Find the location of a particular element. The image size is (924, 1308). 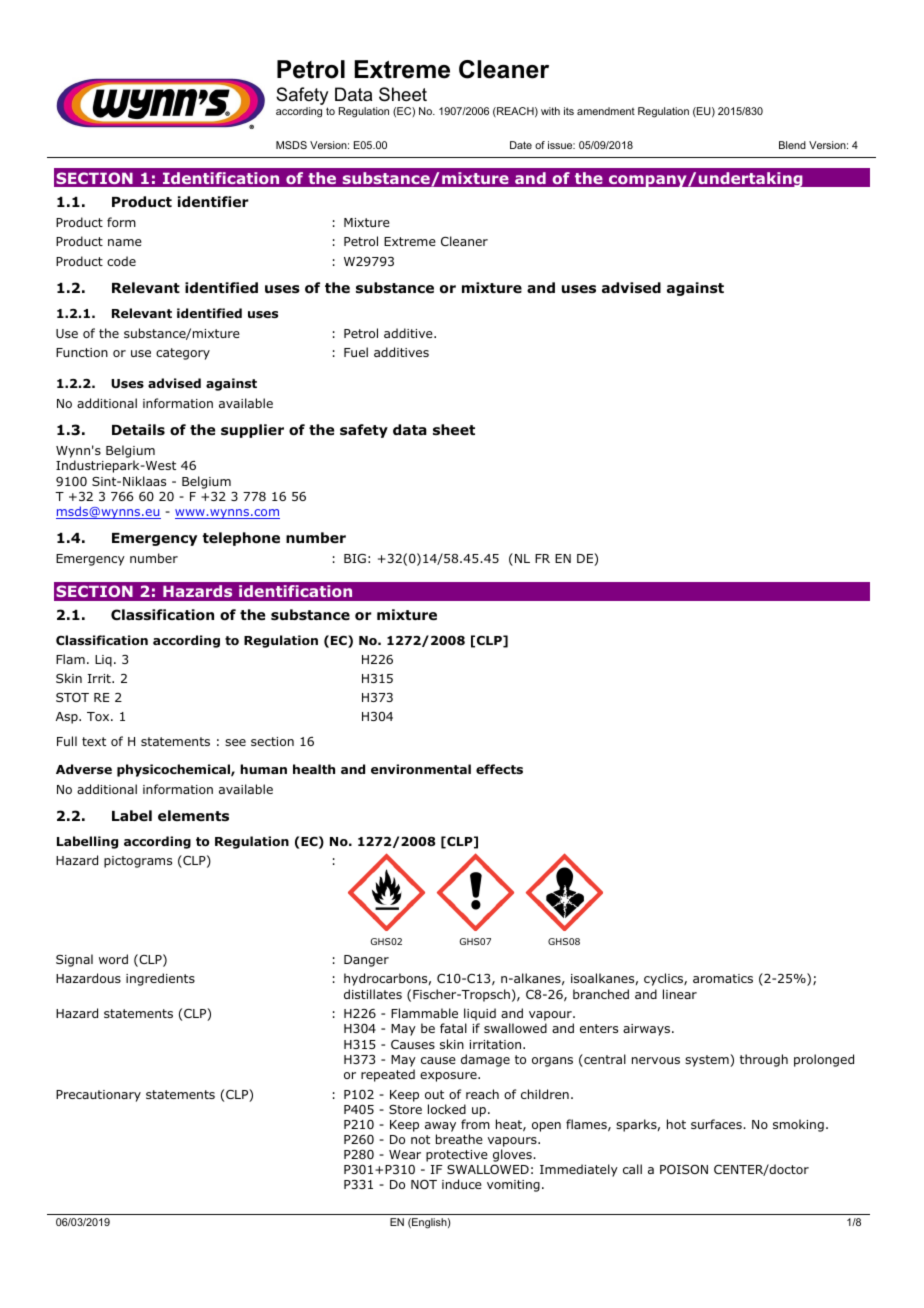

Precautionary is located at coordinates (98, 1096).
